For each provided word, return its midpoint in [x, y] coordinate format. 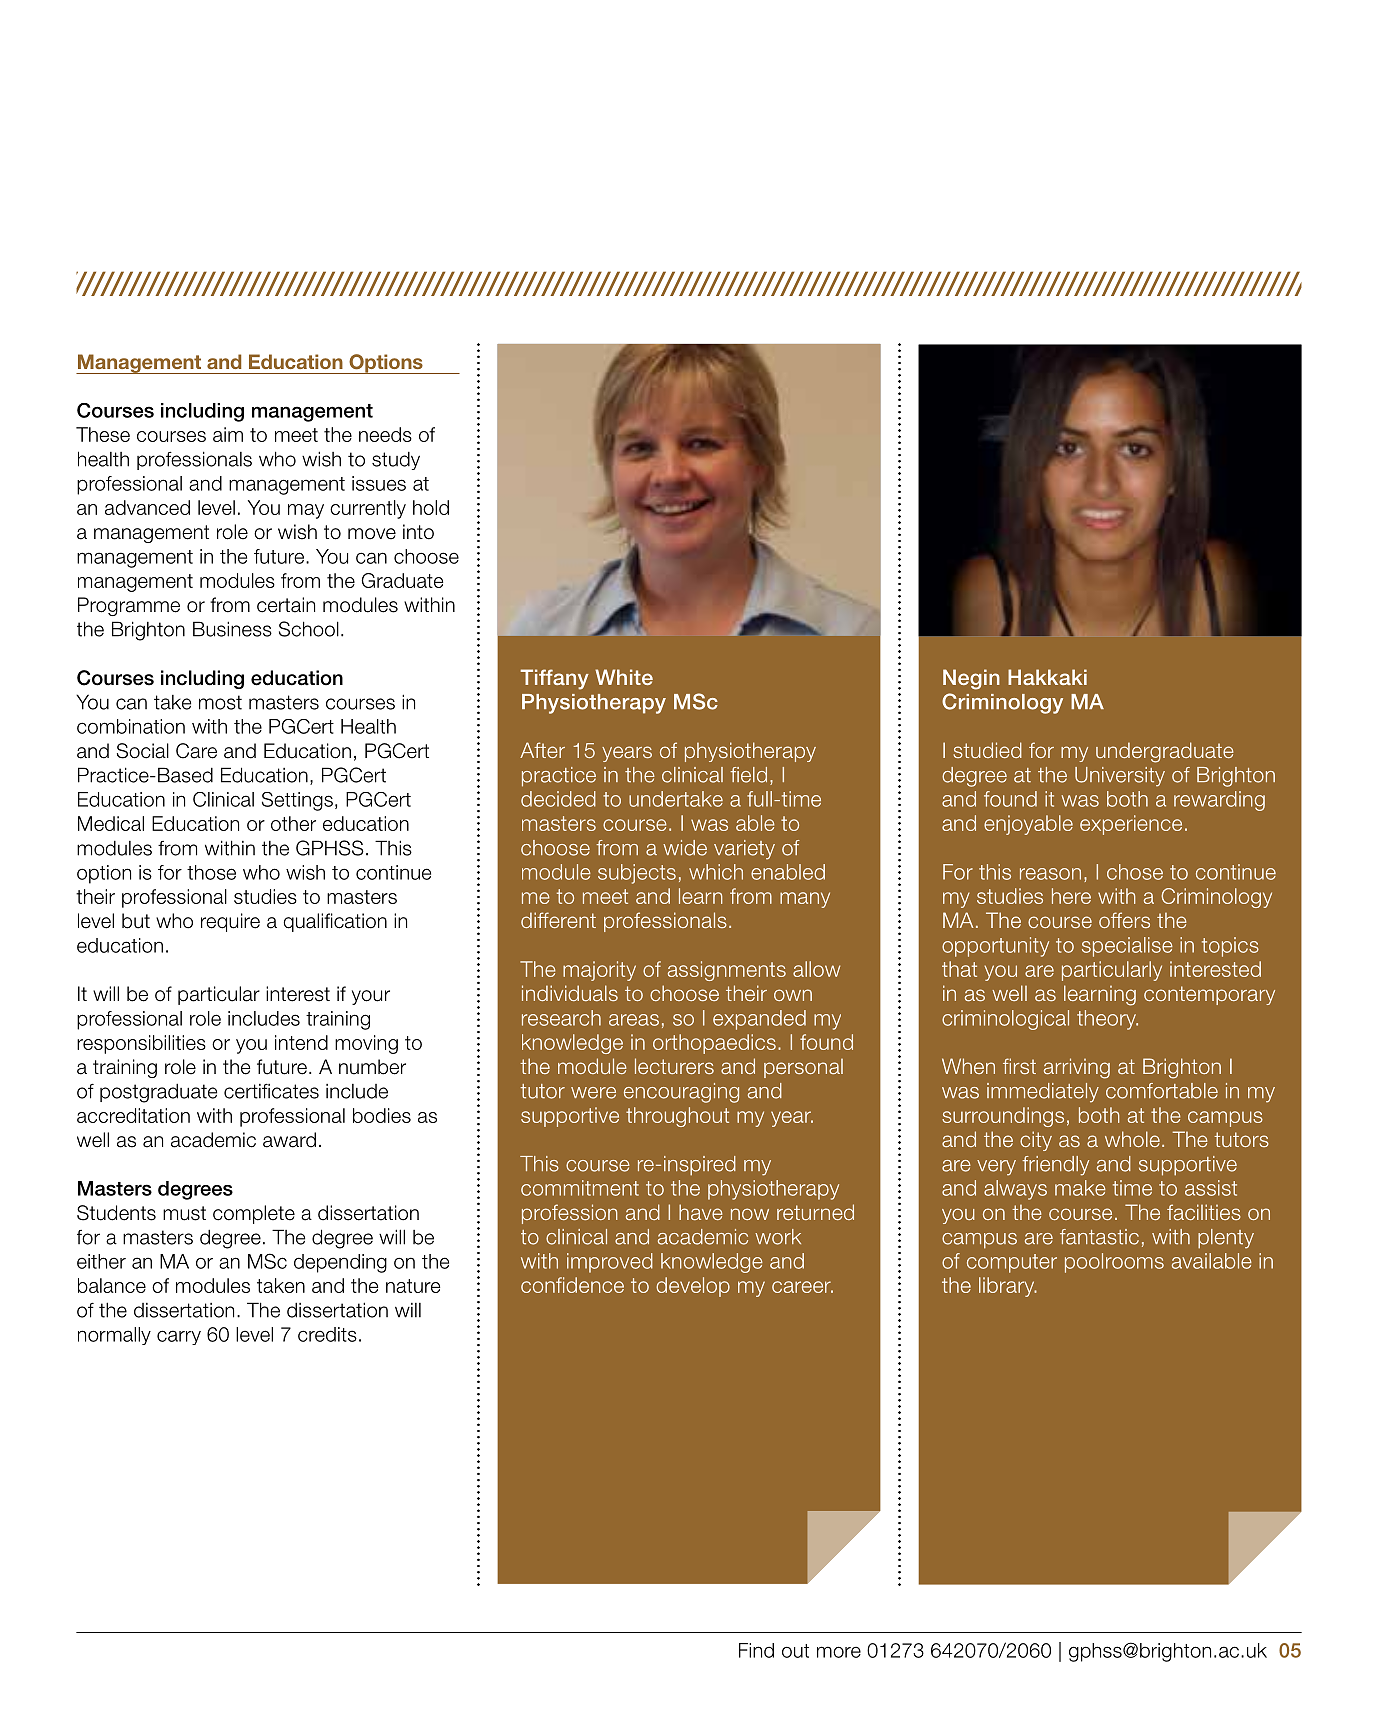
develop [693, 1287]
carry [179, 1337]
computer [1012, 1263]
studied [988, 750]
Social [143, 751]
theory [1107, 1020]
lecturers [674, 1066]
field [748, 775]
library [1008, 1287]
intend [301, 1042]
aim [228, 434]
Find [756, 1650]
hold [431, 507]
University [1120, 777]
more [839, 1652]
